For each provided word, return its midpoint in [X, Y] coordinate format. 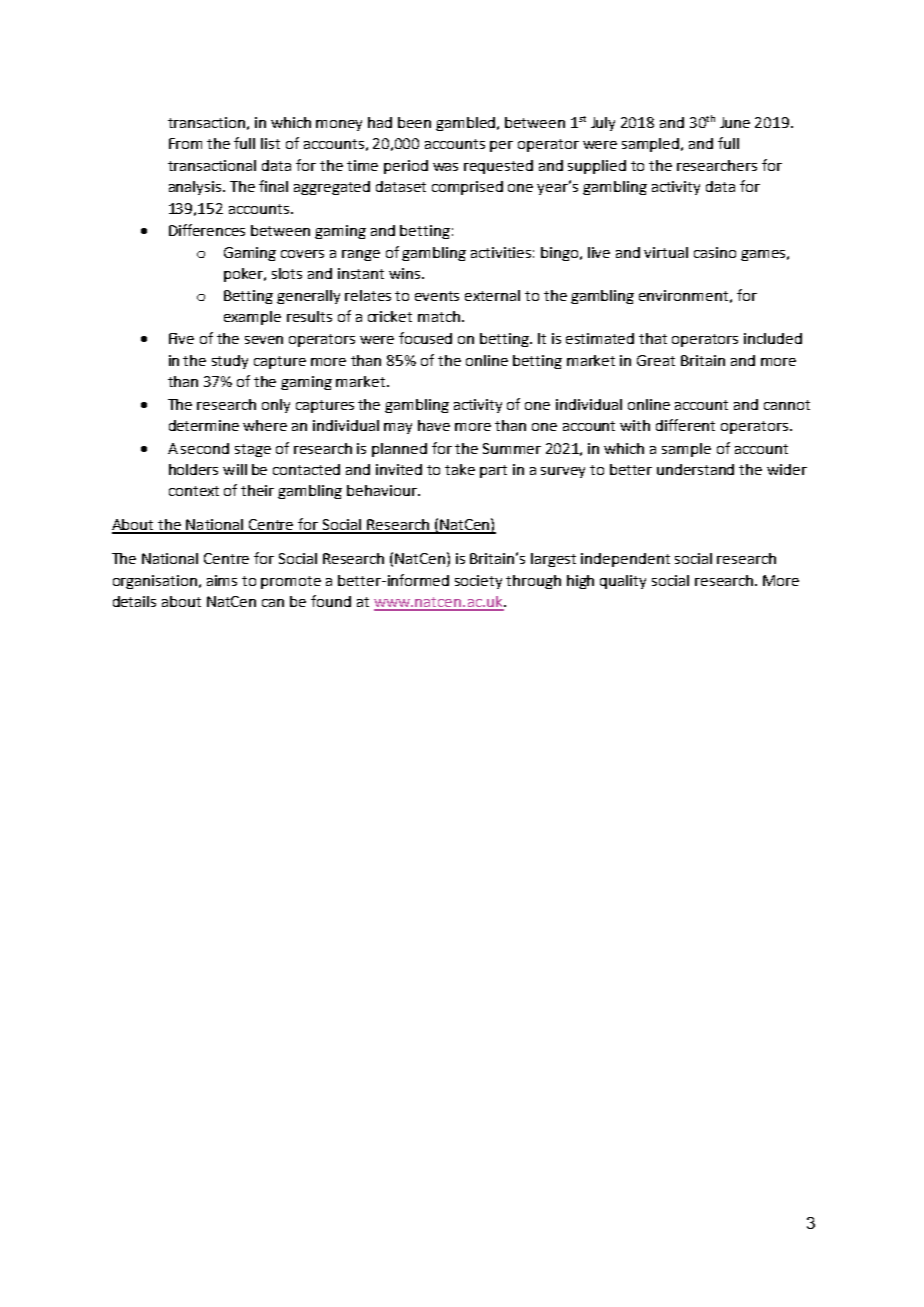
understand [695, 469]
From [185, 143]
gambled [467, 124]
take [460, 469]
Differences [207, 230]
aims [222, 580]
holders [193, 469]
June [735, 122]
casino [715, 252]
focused [425, 338]
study [230, 362]
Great [656, 360]
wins [406, 273]
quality [623, 582]
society [478, 582]
